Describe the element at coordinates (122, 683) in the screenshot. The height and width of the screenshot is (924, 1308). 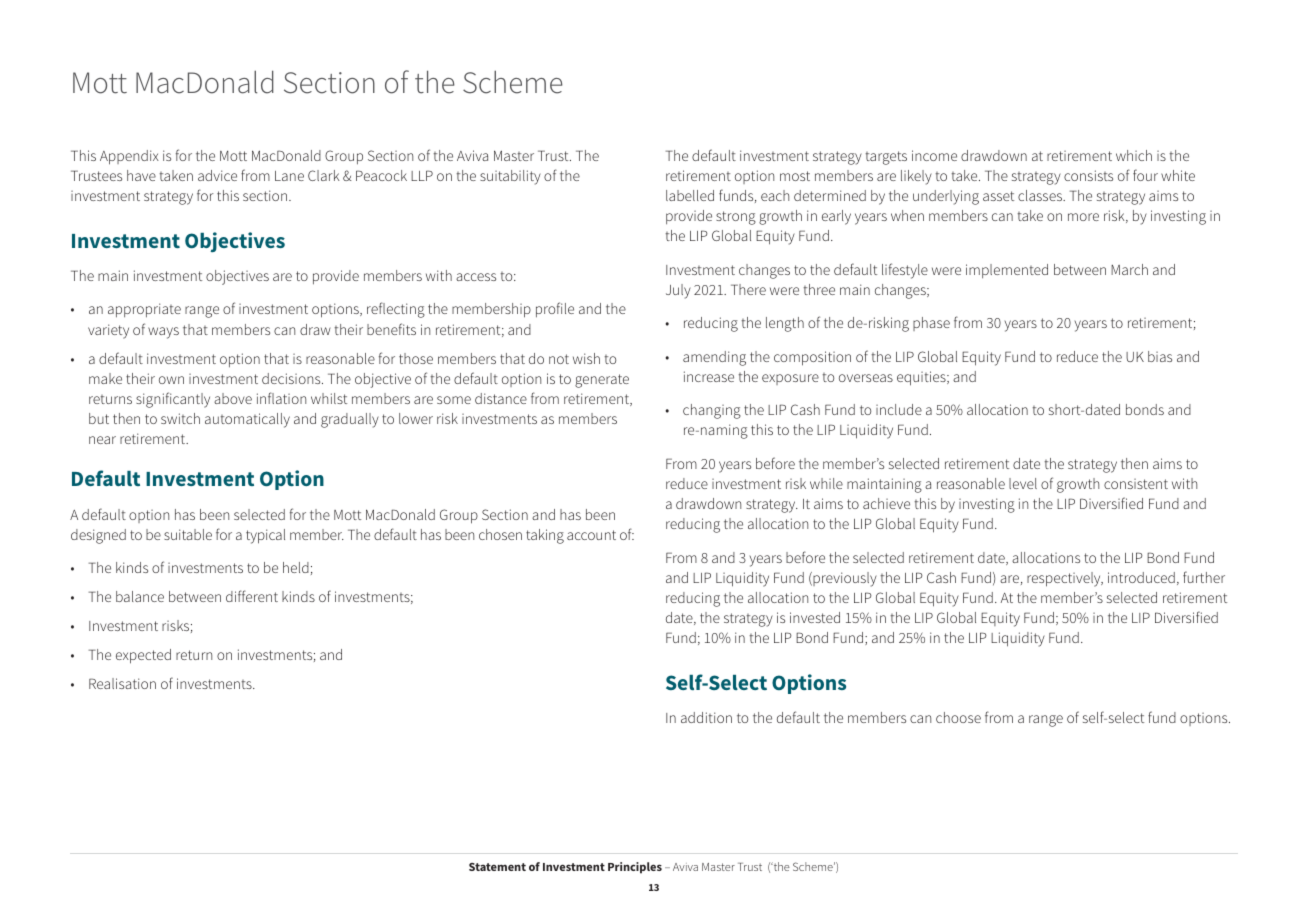
I see `Realisation` at that location.
